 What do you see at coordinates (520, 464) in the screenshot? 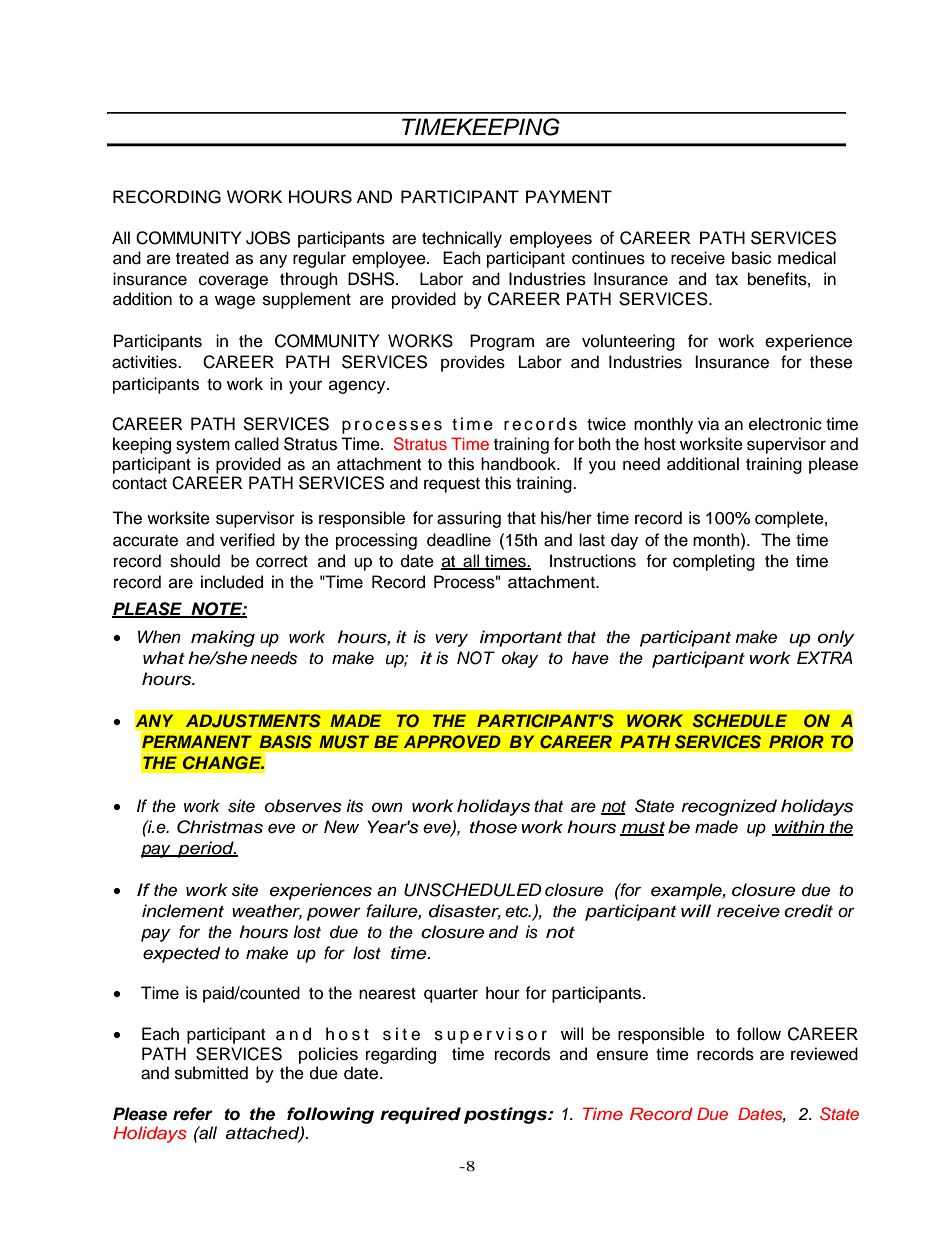
I see `handbook` at bounding box center [520, 464].
